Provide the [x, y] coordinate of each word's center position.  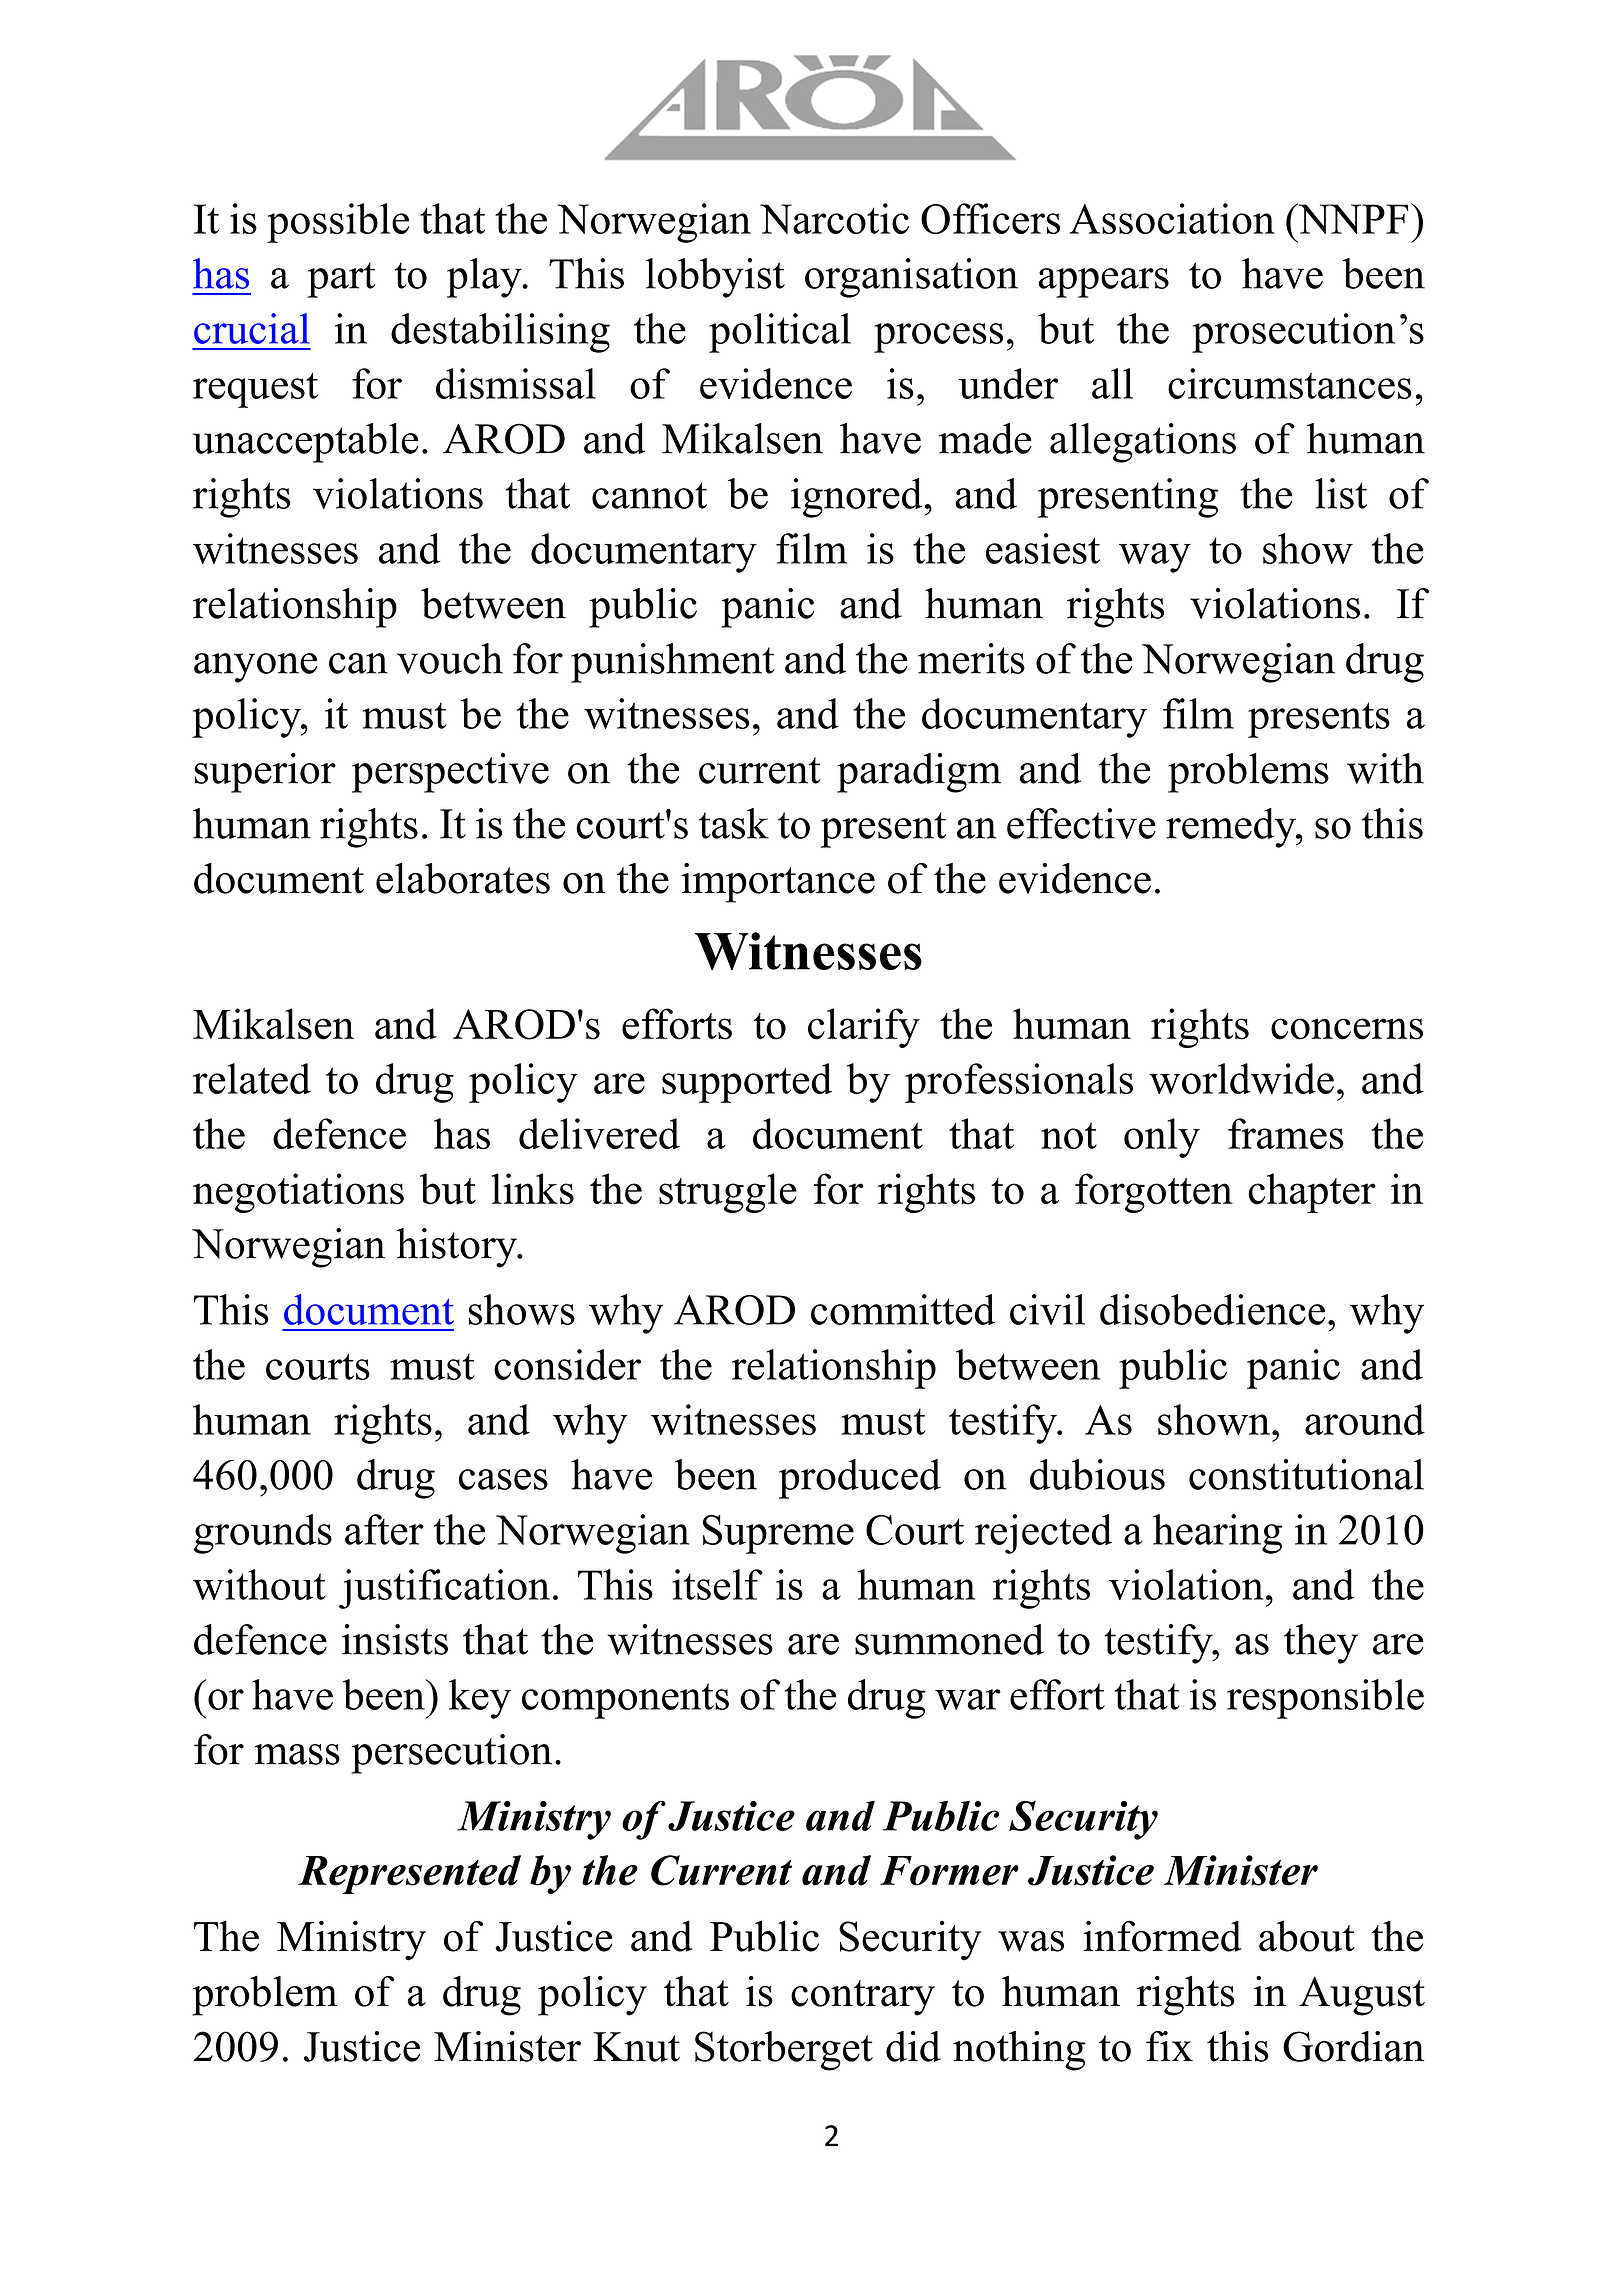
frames [1286, 1133]
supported [747, 1083]
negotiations [298, 1193]
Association [1172, 218]
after [384, 1529]
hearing [1217, 1534]
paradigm [919, 773]
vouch [450, 658]
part [341, 280]
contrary [863, 1998]
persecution [451, 1754]
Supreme [778, 1534]
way [1155, 558]
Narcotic [834, 218]
